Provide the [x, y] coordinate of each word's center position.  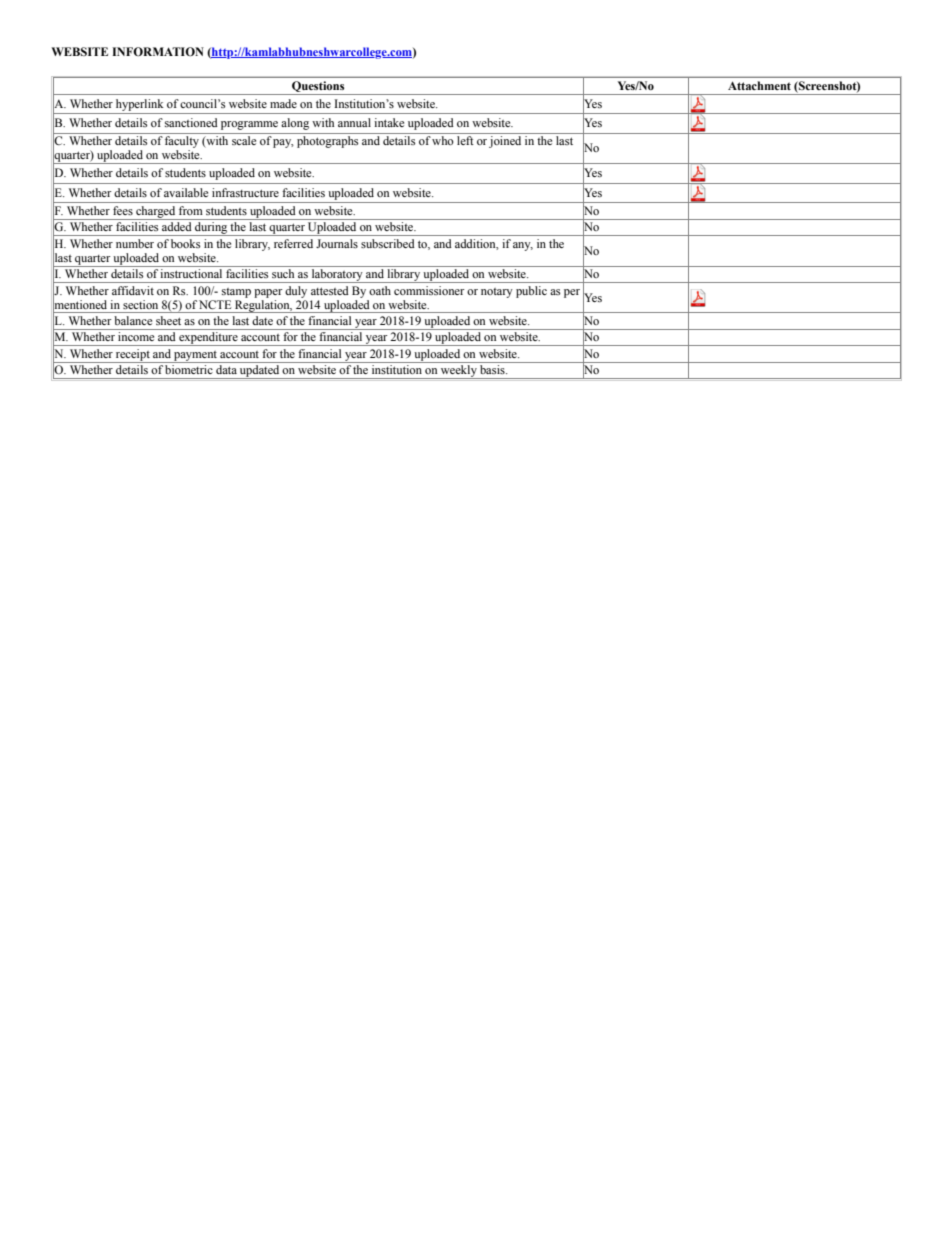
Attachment [759, 85]
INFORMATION [158, 51]
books [185, 243]
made [283, 103]
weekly [459, 372]
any [523, 246]
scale [244, 140]
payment [195, 357]
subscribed [388, 243]
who [443, 140]
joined [505, 142]
